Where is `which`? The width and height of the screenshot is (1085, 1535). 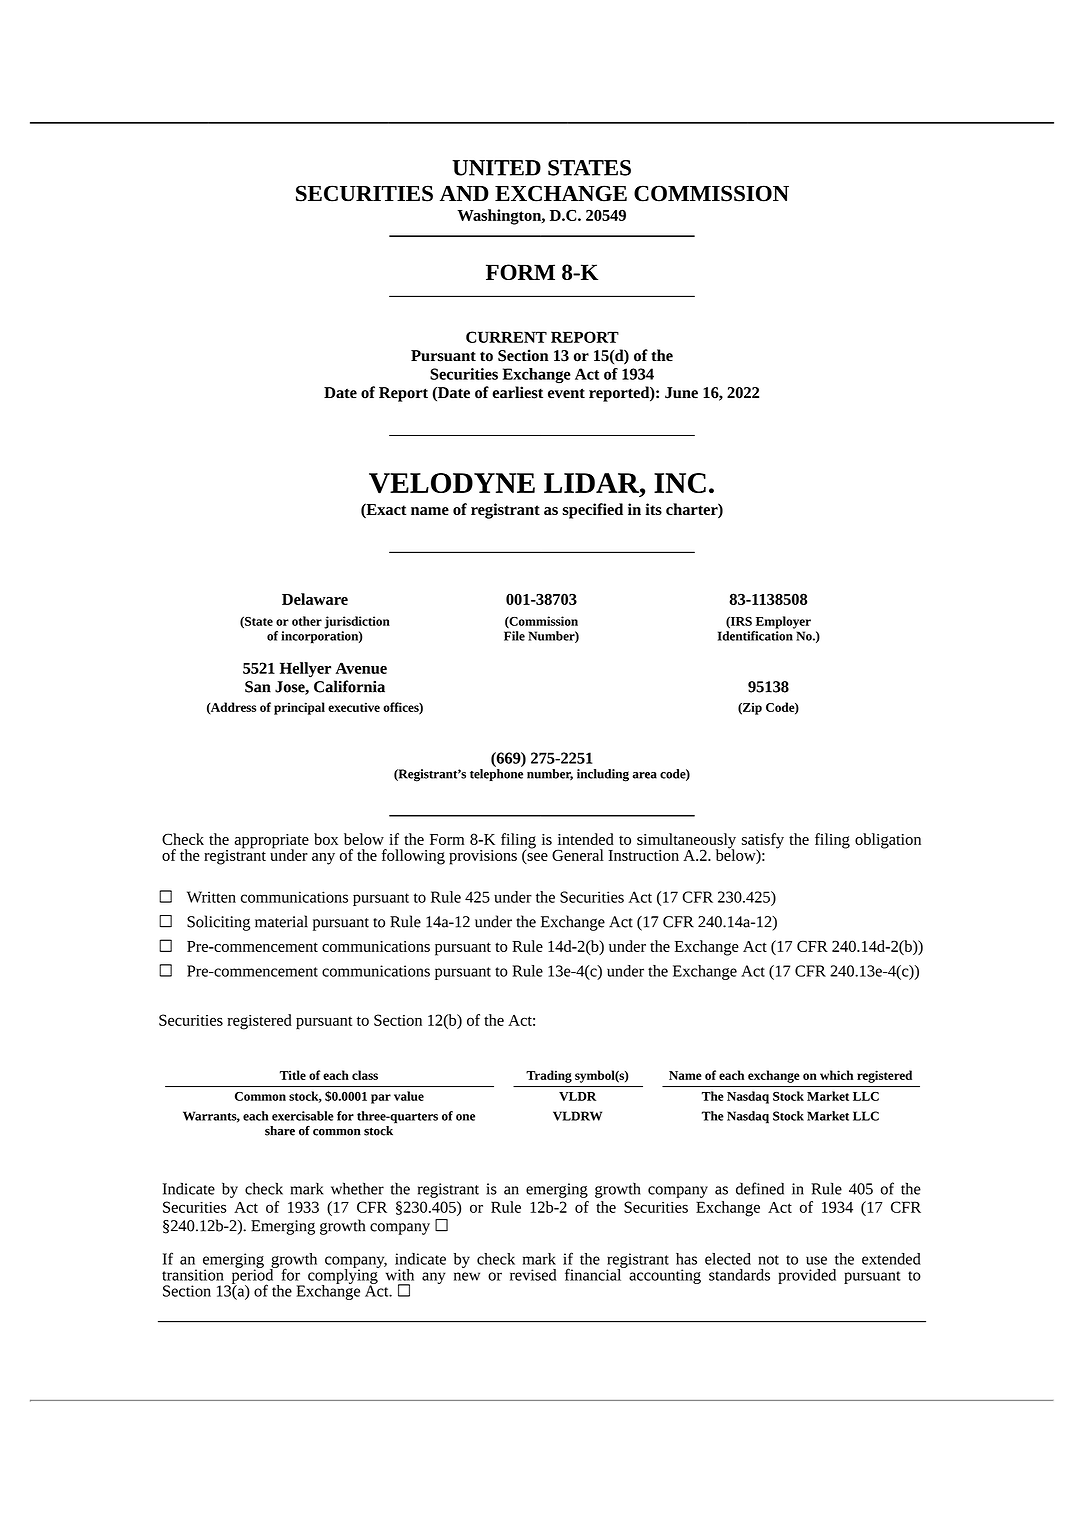
which is located at coordinates (836, 1075).
